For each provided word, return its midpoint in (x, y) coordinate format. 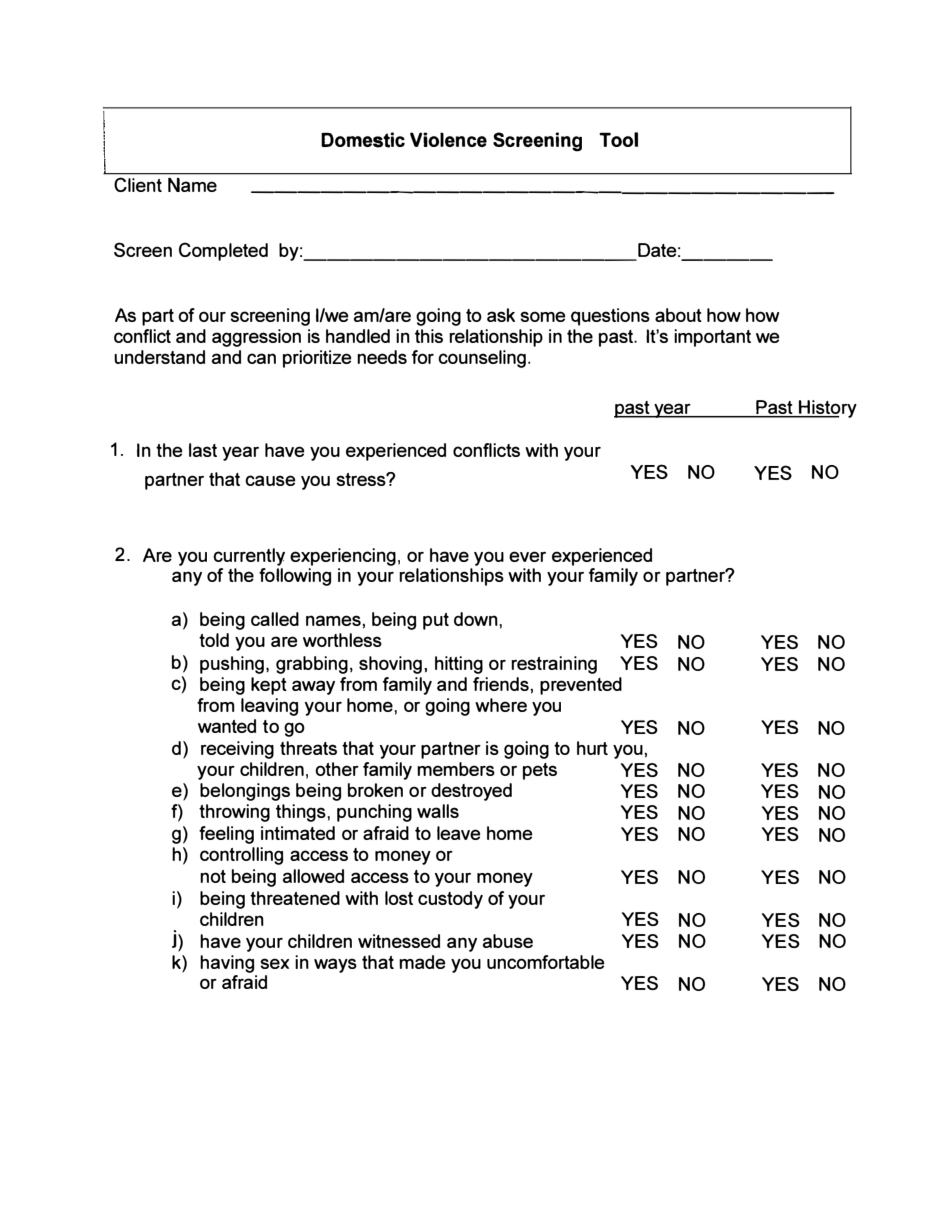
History (827, 409)
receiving (237, 750)
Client (138, 185)
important (712, 338)
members (456, 769)
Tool (618, 139)
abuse (508, 941)
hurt (592, 748)
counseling (483, 359)
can (261, 358)
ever (527, 556)
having (227, 964)
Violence (448, 139)
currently (249, 557)
